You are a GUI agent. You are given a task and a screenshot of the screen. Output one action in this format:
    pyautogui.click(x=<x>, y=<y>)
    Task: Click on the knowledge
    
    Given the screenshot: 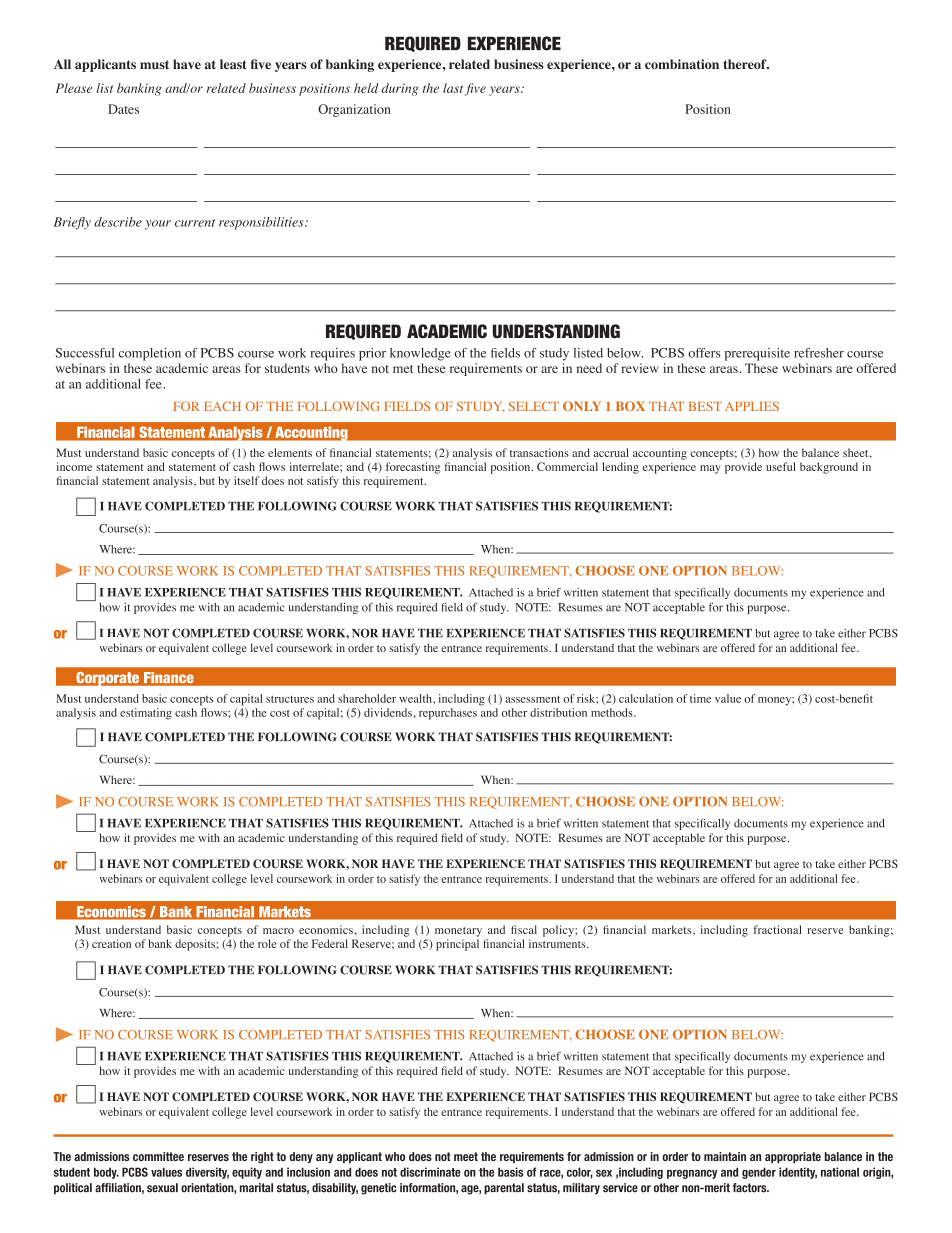 What is the action you would take?
    pyautogui.click(x=420, y=354)
